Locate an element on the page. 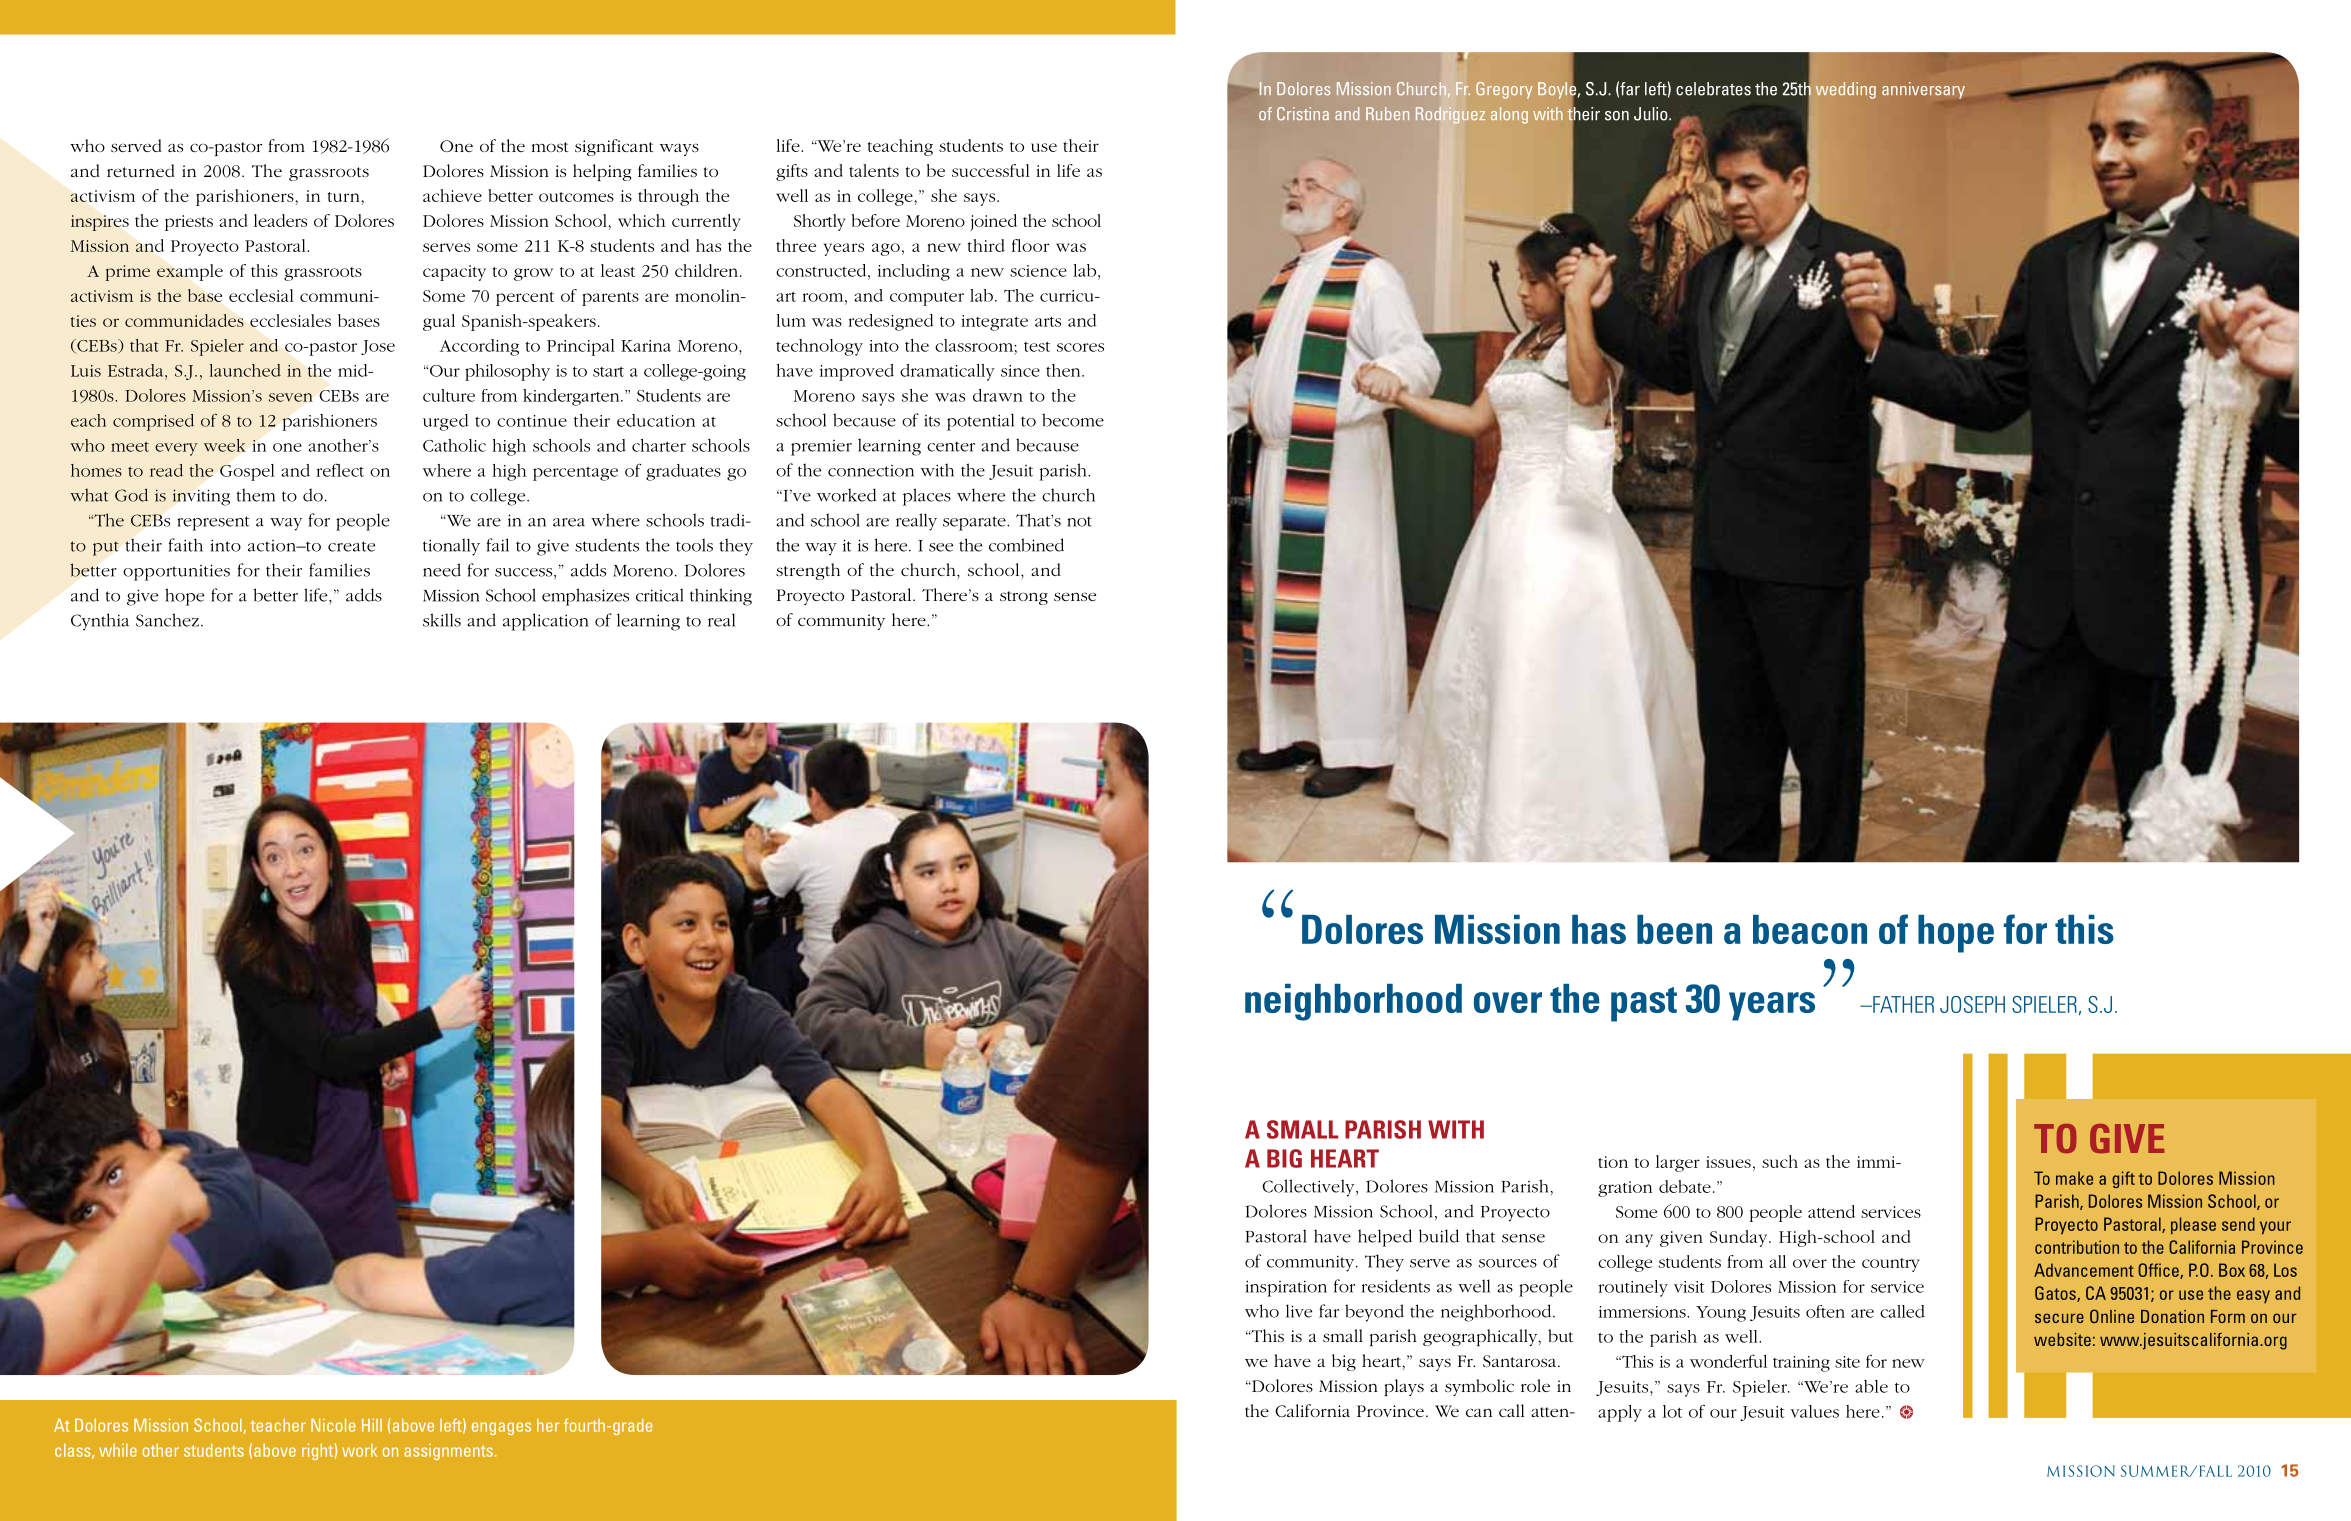 This page has height=1521, width=2351. plays is located at coordinates (1404, 1387).
